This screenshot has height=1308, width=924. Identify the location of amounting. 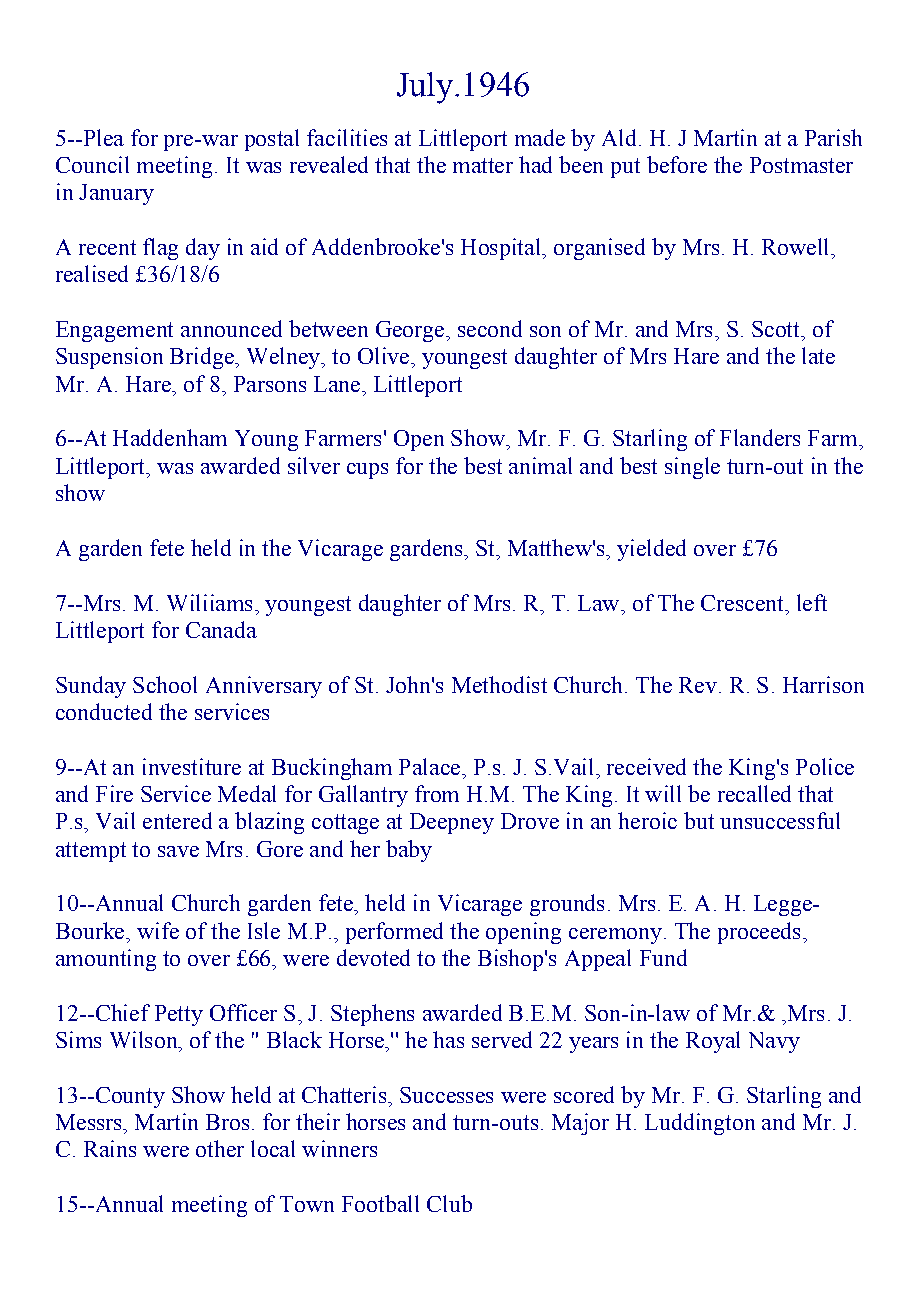
(106, 960).
